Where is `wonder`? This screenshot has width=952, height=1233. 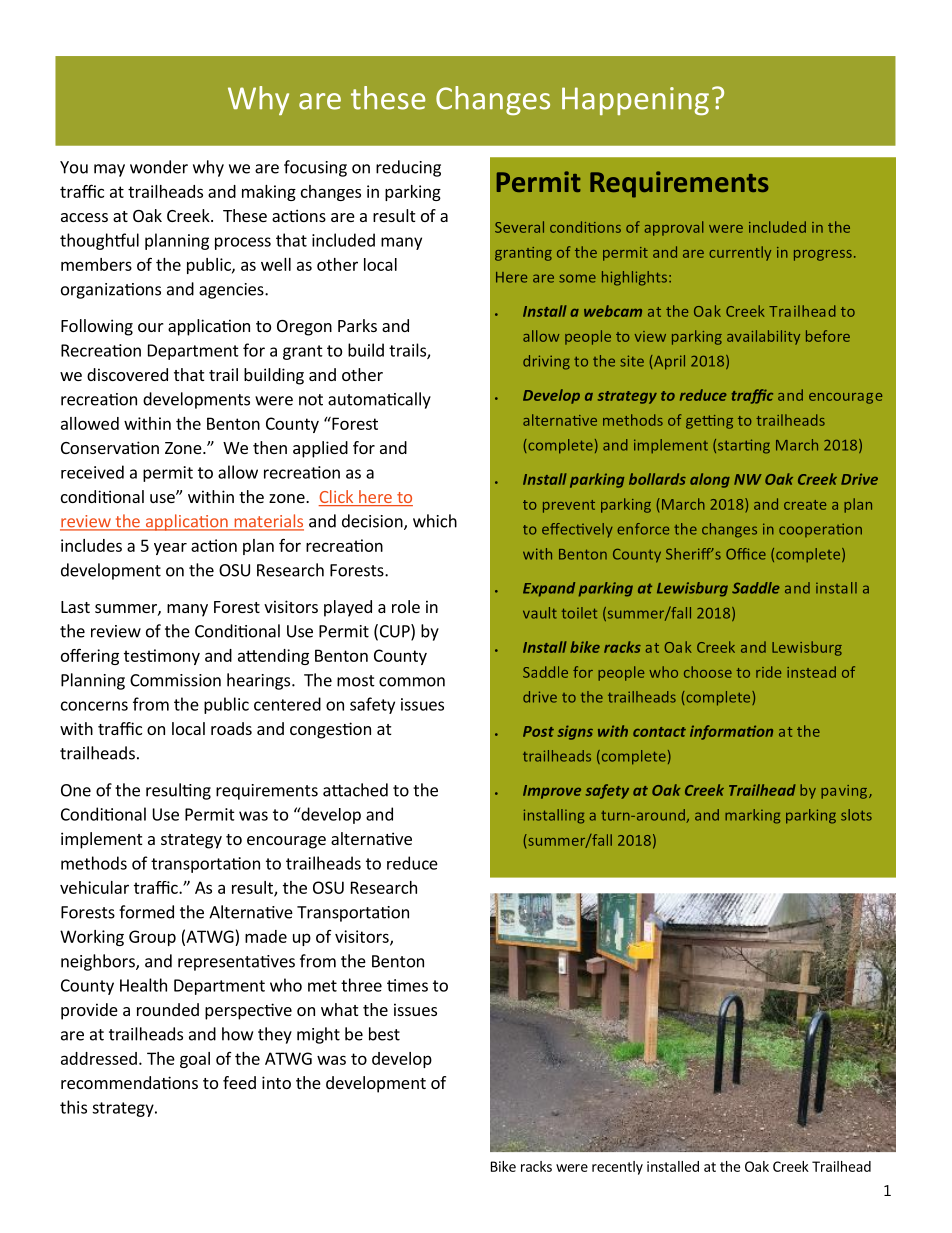 wonder is located at coordinates (159, 167).
